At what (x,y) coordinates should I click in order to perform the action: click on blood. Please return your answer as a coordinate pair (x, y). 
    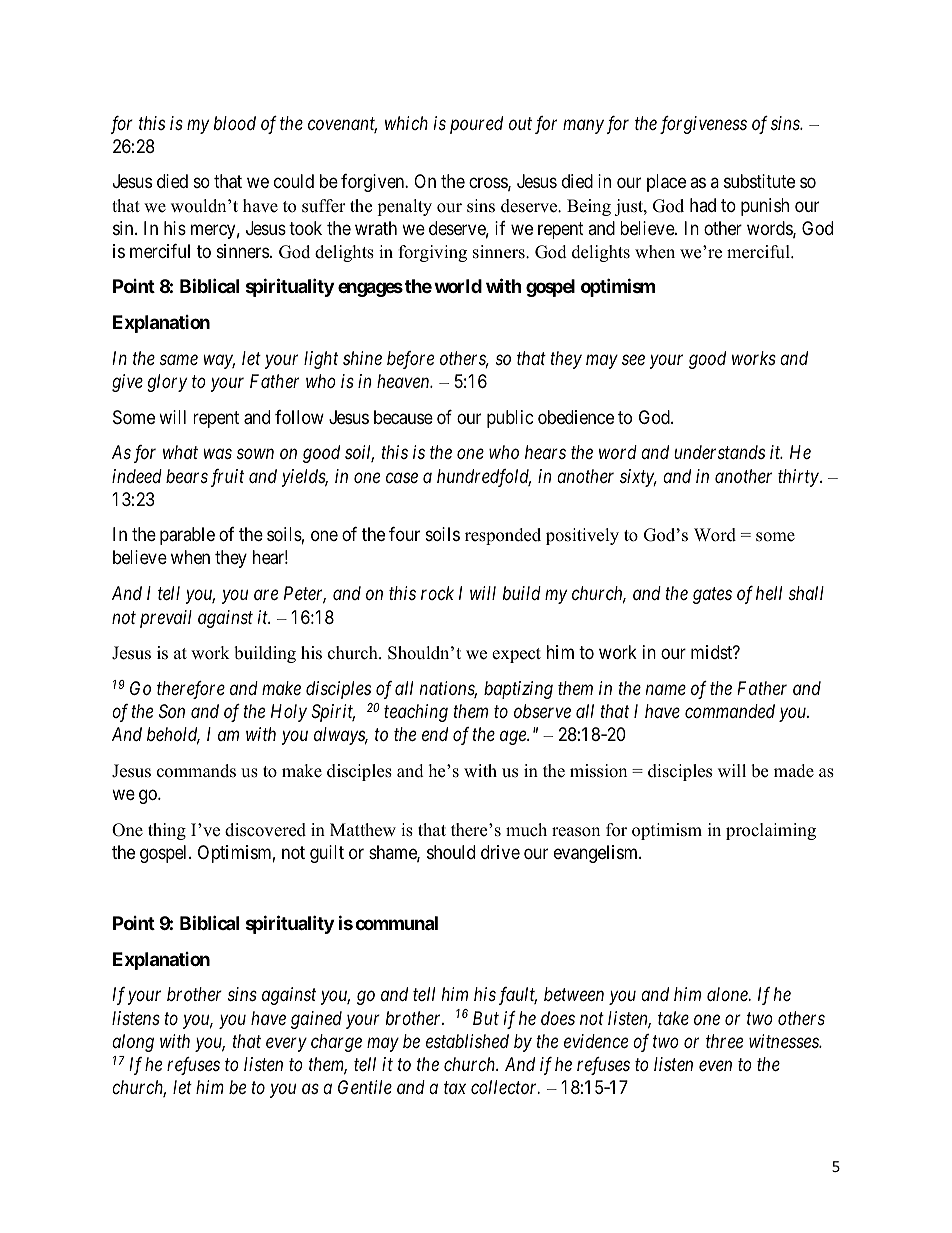
    Looking at the image, I should click on (235, 123).
